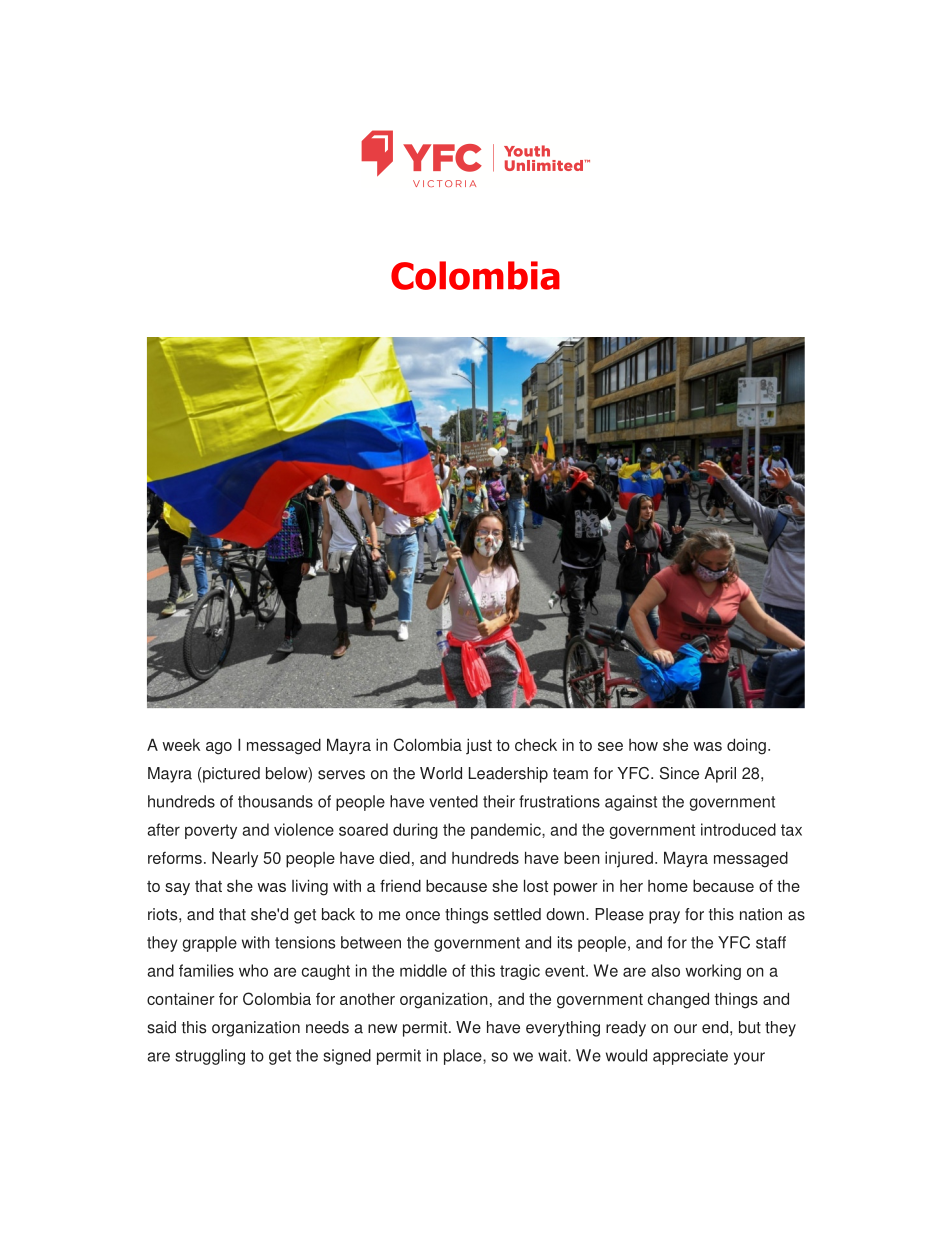  Describe the element at coordinates (464, 1057) in the screenshot. I see `place` at that location.
